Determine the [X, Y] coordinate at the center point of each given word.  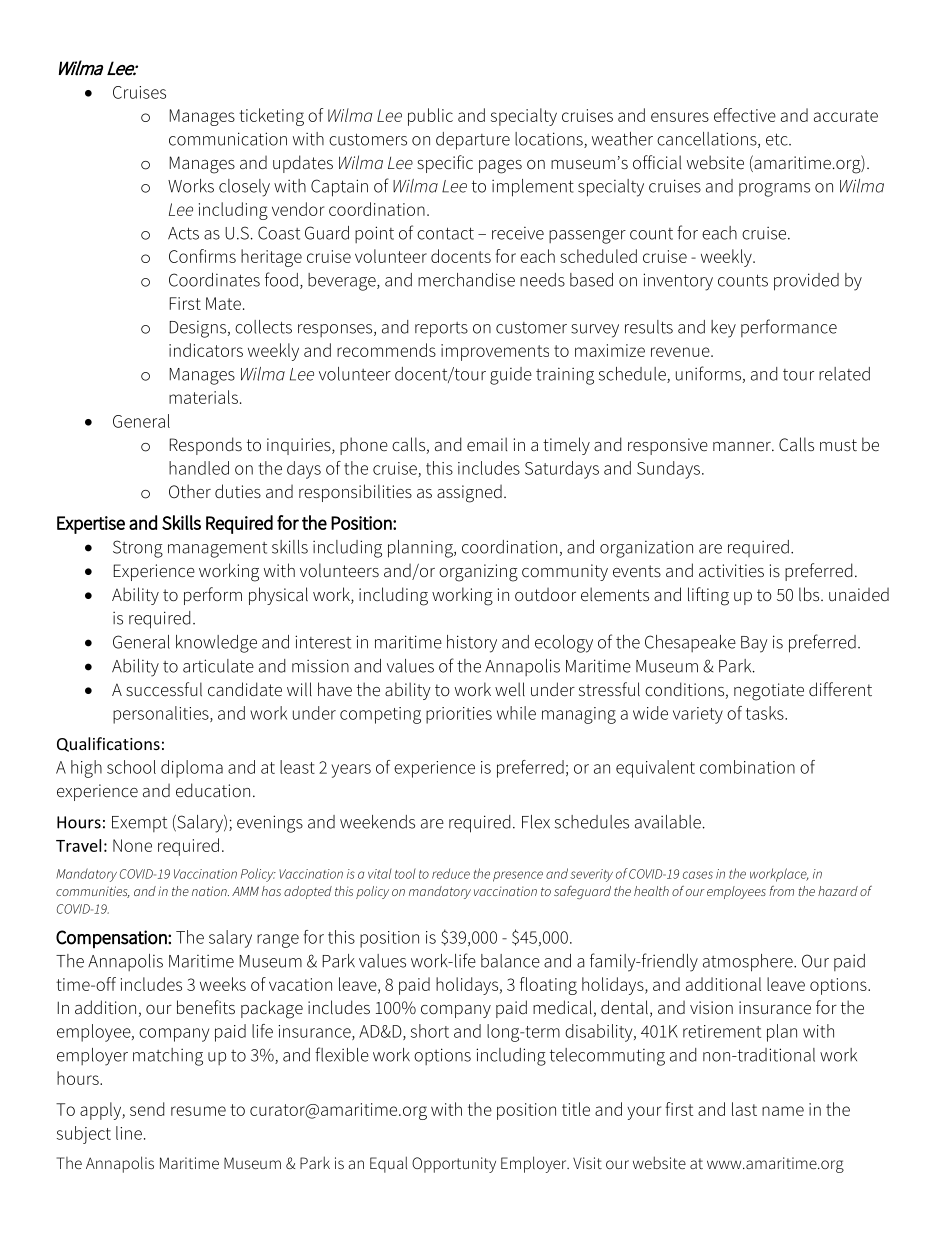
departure [473, 141]
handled [199, 468]
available [668, 822]
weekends [377, 822]
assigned [469, 493]
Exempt [139, 824]
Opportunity [454, 1165]
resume [198, 1111]
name [783, 1111]
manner [743, 446]
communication [228, 139]
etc [778, 139]
